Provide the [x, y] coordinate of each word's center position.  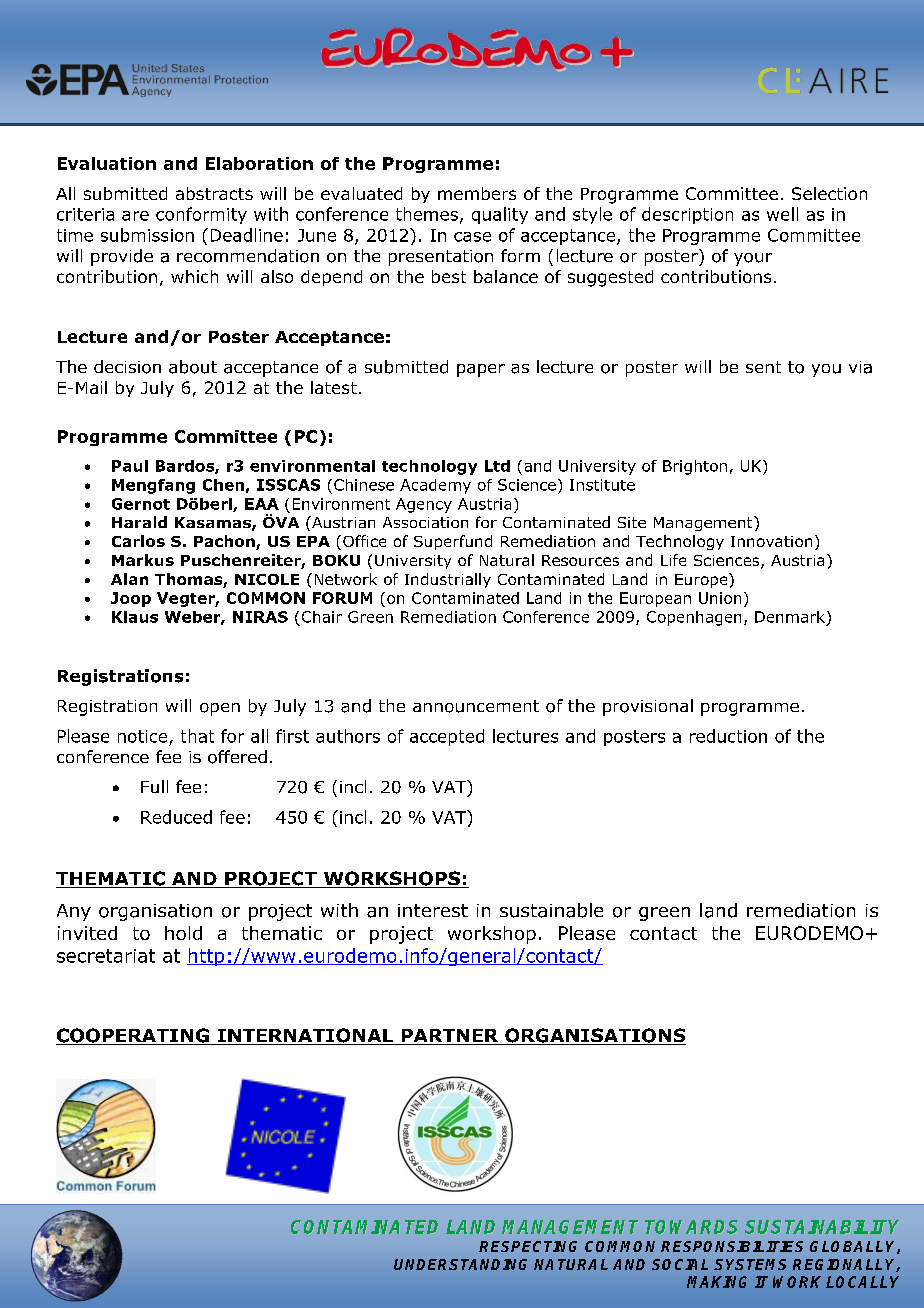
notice [142, 736]
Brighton [695, 467]
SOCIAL [680, 1264]
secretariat [106, 956]
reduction [728, 736]
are [135, 216]
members [477, 193]
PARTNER [450, 1037]
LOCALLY [862, 1282]
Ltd [497, 466]
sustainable [551, 910]
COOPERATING [133, 1036]
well [782, 214]
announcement [476, 706]
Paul [130, 466]
